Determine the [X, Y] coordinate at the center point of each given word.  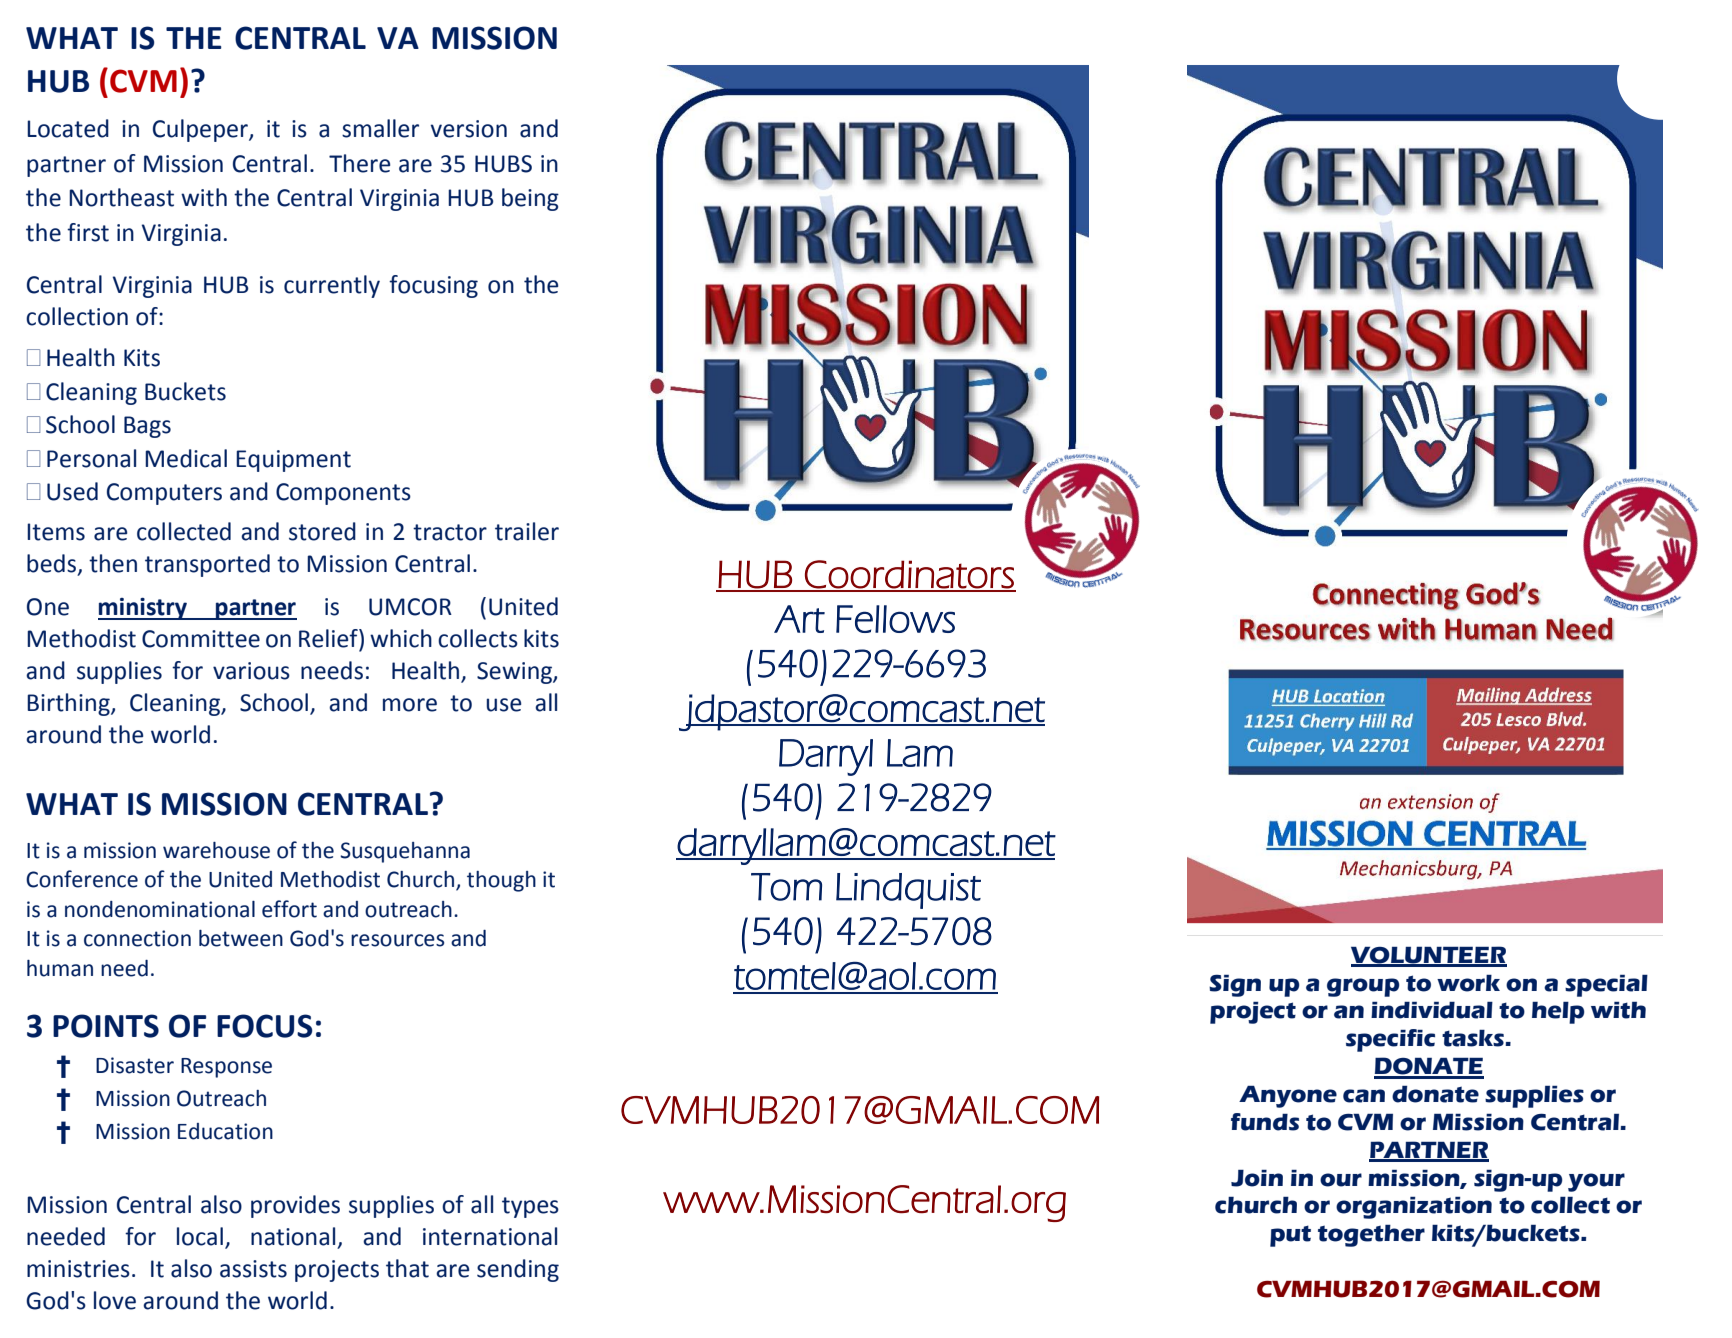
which [401, 638]
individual [1432, 1010]
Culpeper [201, 130]
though [501, 881]
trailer [527, 531]
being [530, 199]
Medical [186, 458]
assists [253, 1269]
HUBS [503, 164]
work [1468, 983]
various [251, 671]
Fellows [895, 619]
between [241, 938]
